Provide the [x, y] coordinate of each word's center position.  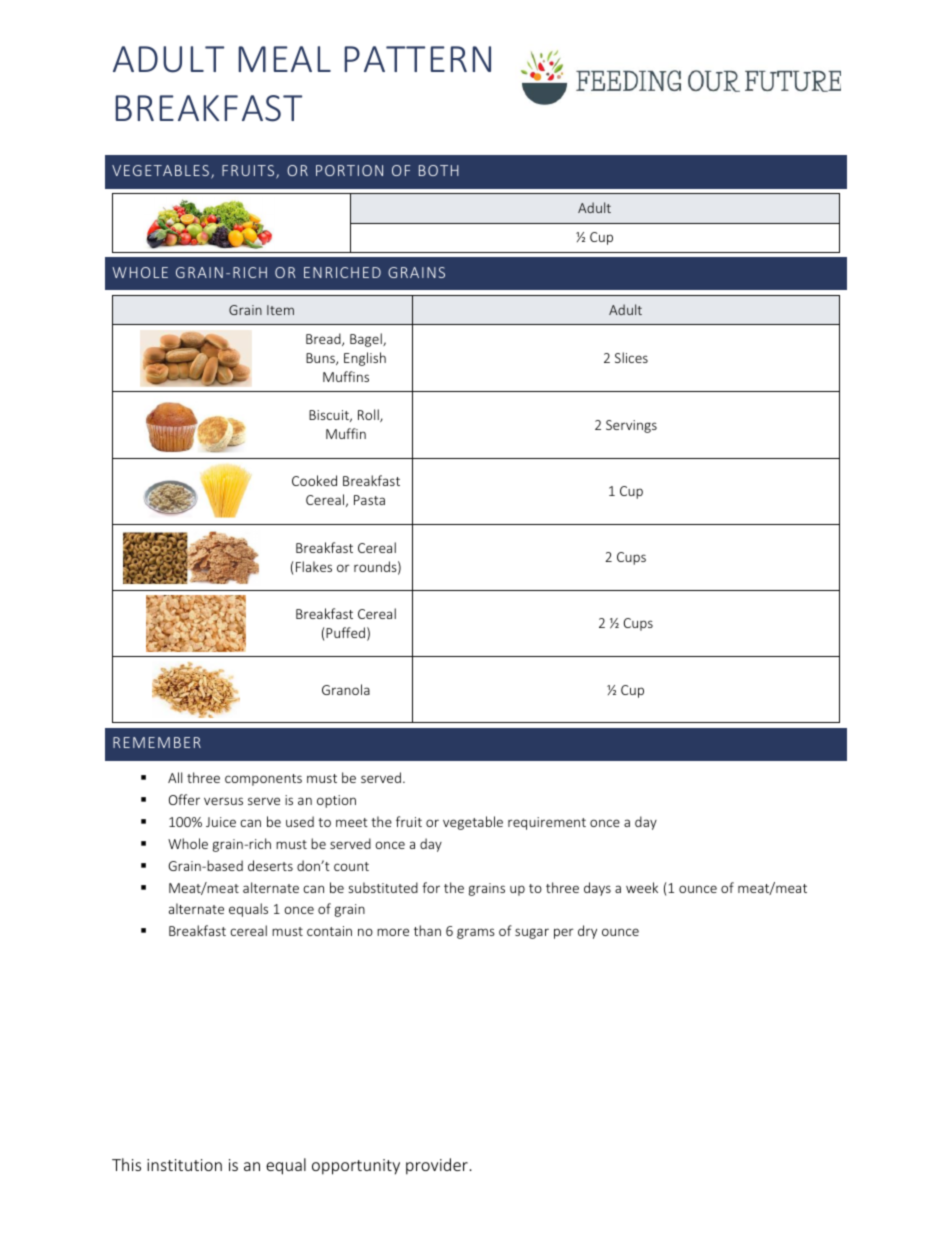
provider [437, 1166]
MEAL [284, 59]
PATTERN [417, 59]
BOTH [439, 170]
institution [184, 1165]
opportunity [356, 1167]
